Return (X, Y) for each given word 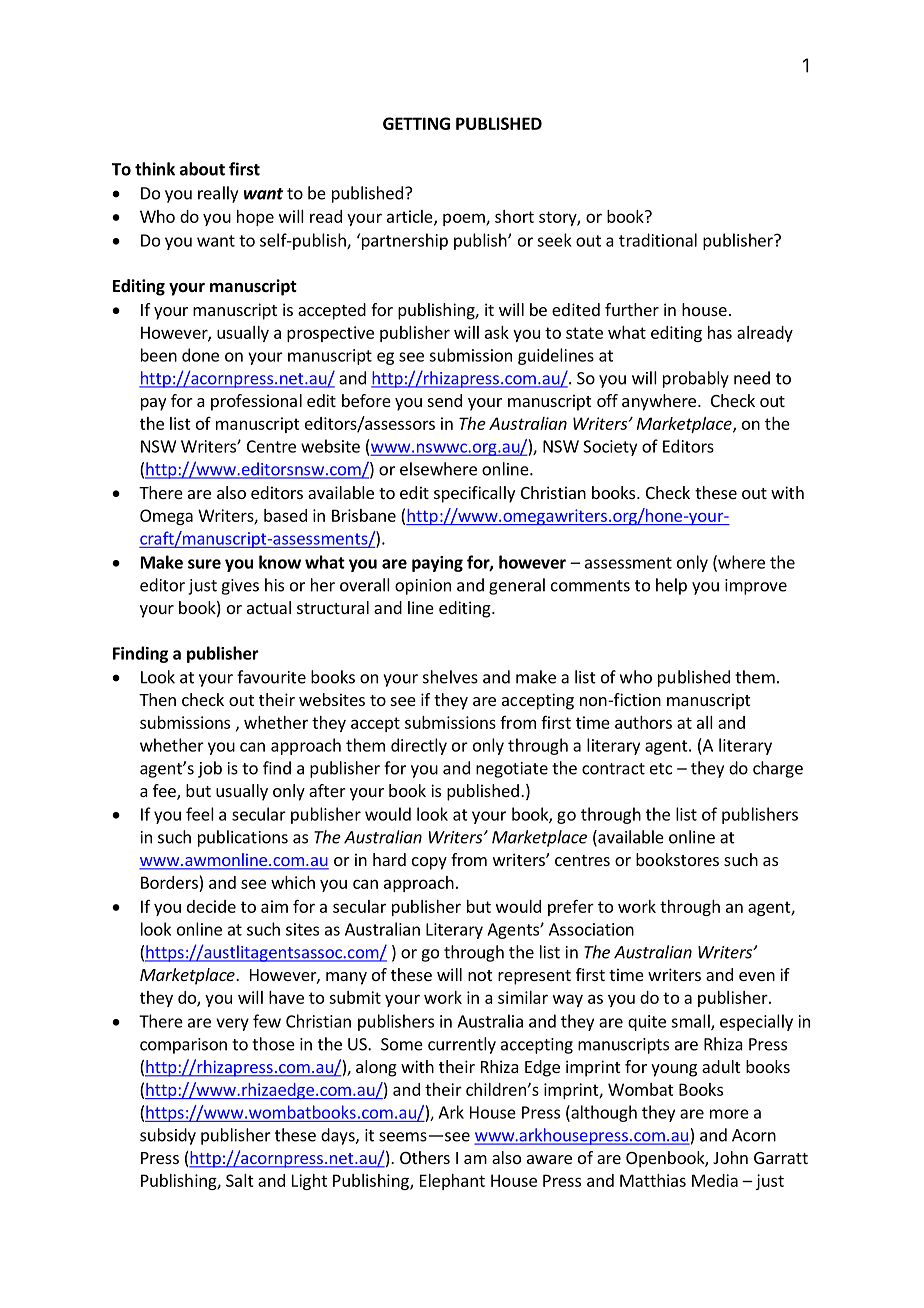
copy (429, 863)
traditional (658, 240)
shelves (450, 677)
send (445, 400)
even (757, 976)
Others (425, 1157)
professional (256, 402)
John (730, 1157)
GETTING (416, 123)
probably (696, 379)
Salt (240, 1180)
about (202, 169)
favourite (271, 677)
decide (211, 906)
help (671, 586)
